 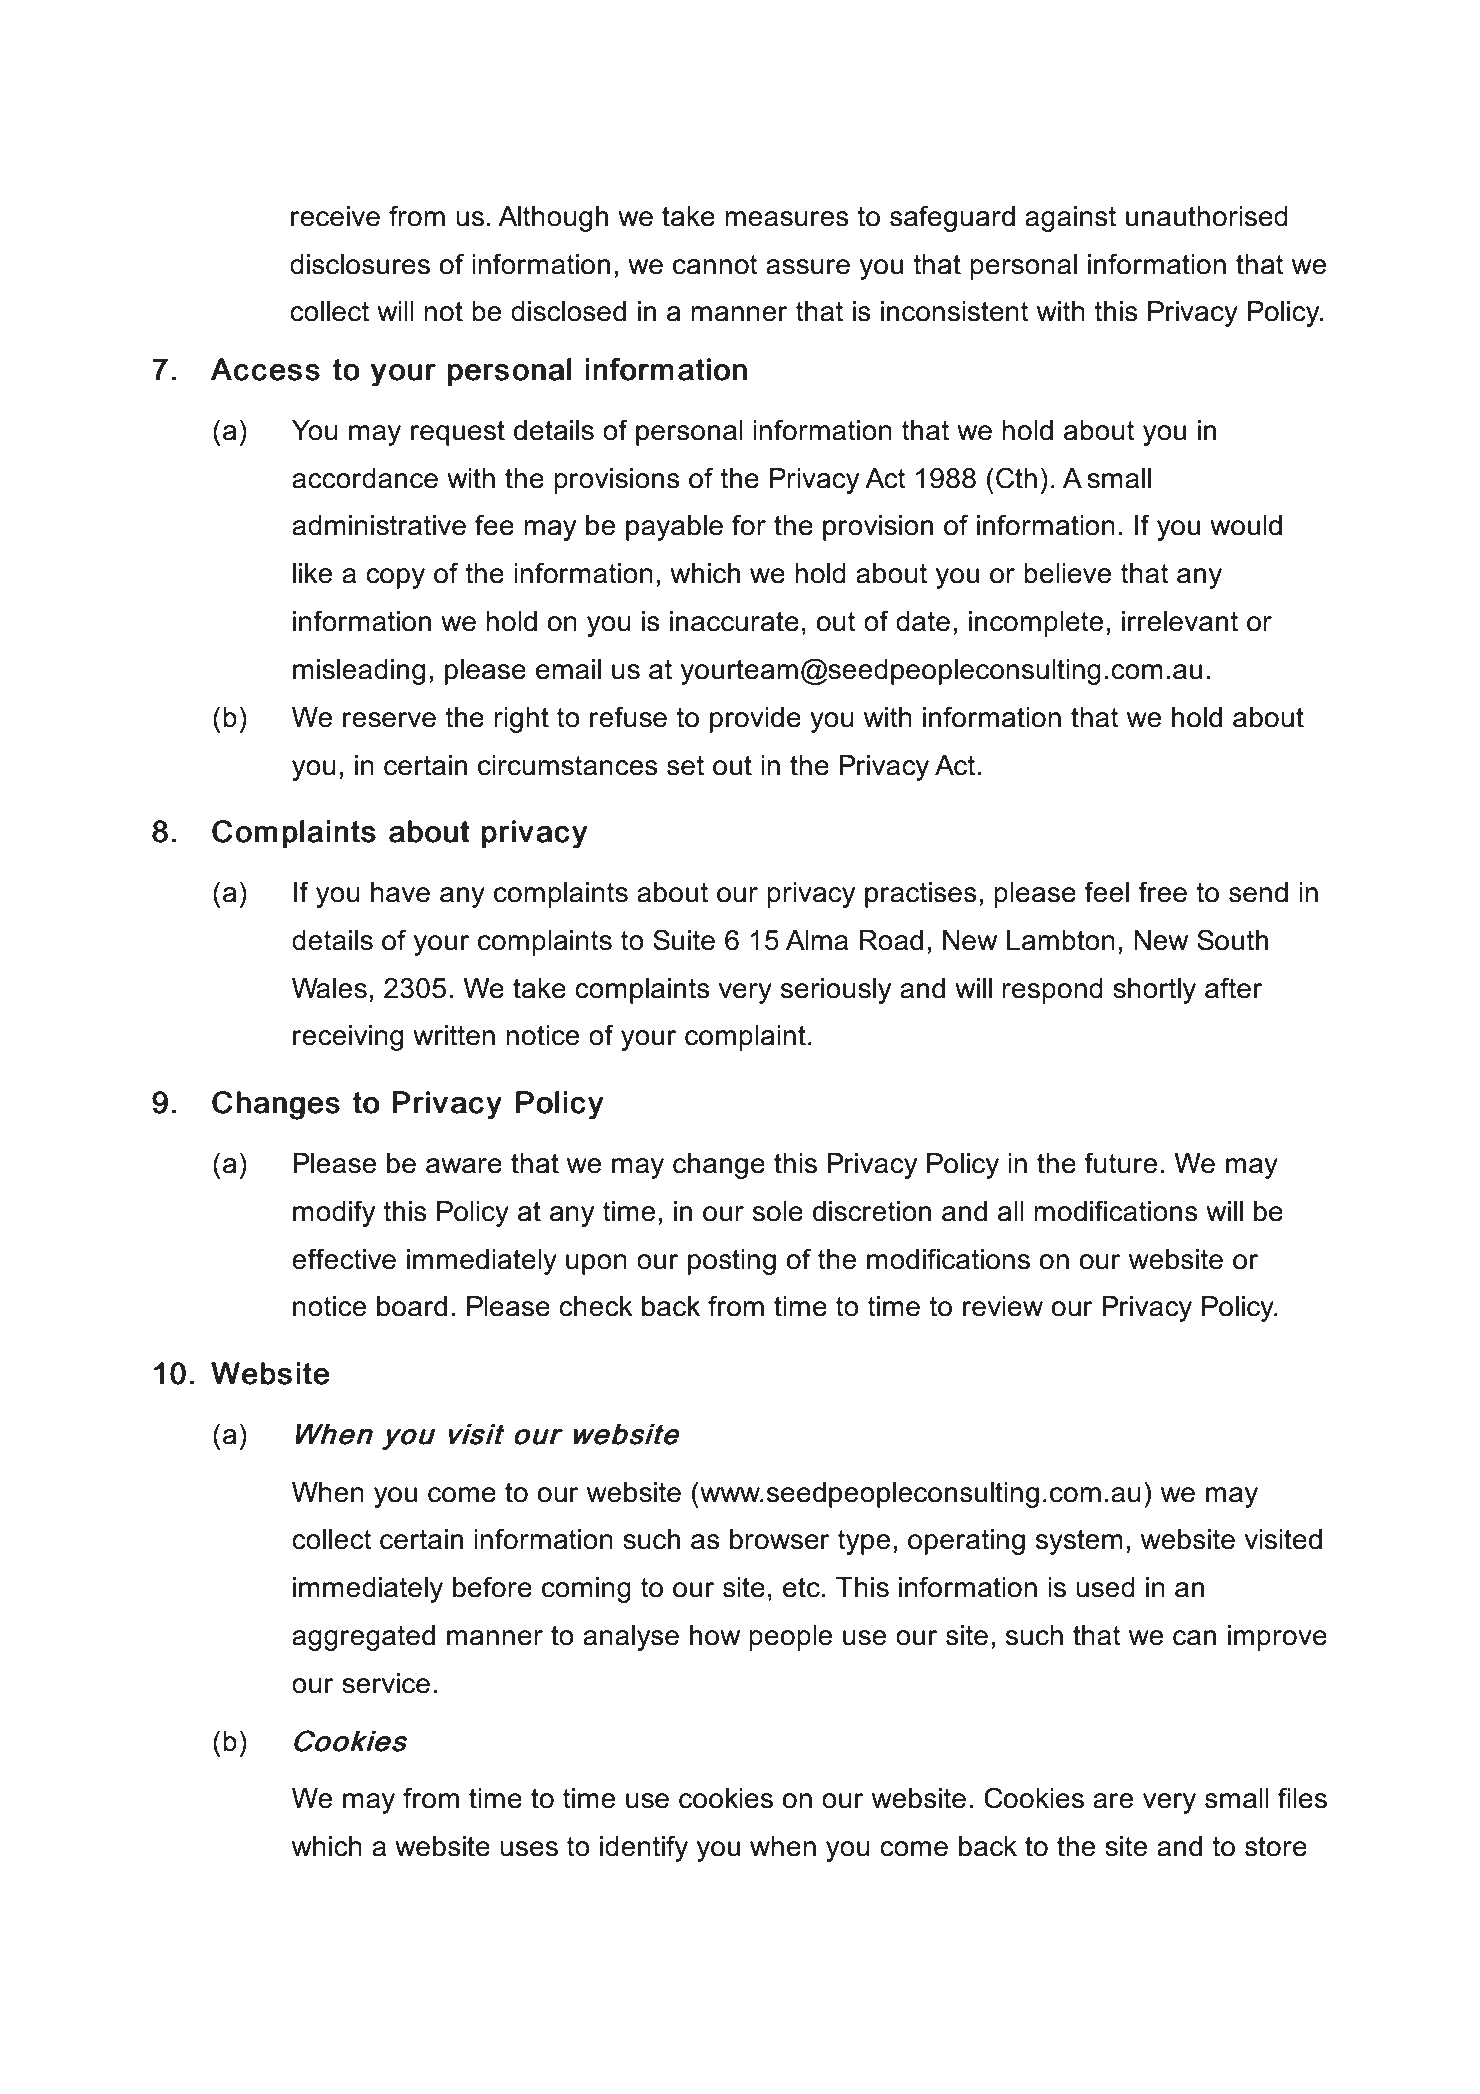 What do you see at coordinates (1207, 216) in the image?
I see `unauthorised` at bounding box center [1207, 216].
